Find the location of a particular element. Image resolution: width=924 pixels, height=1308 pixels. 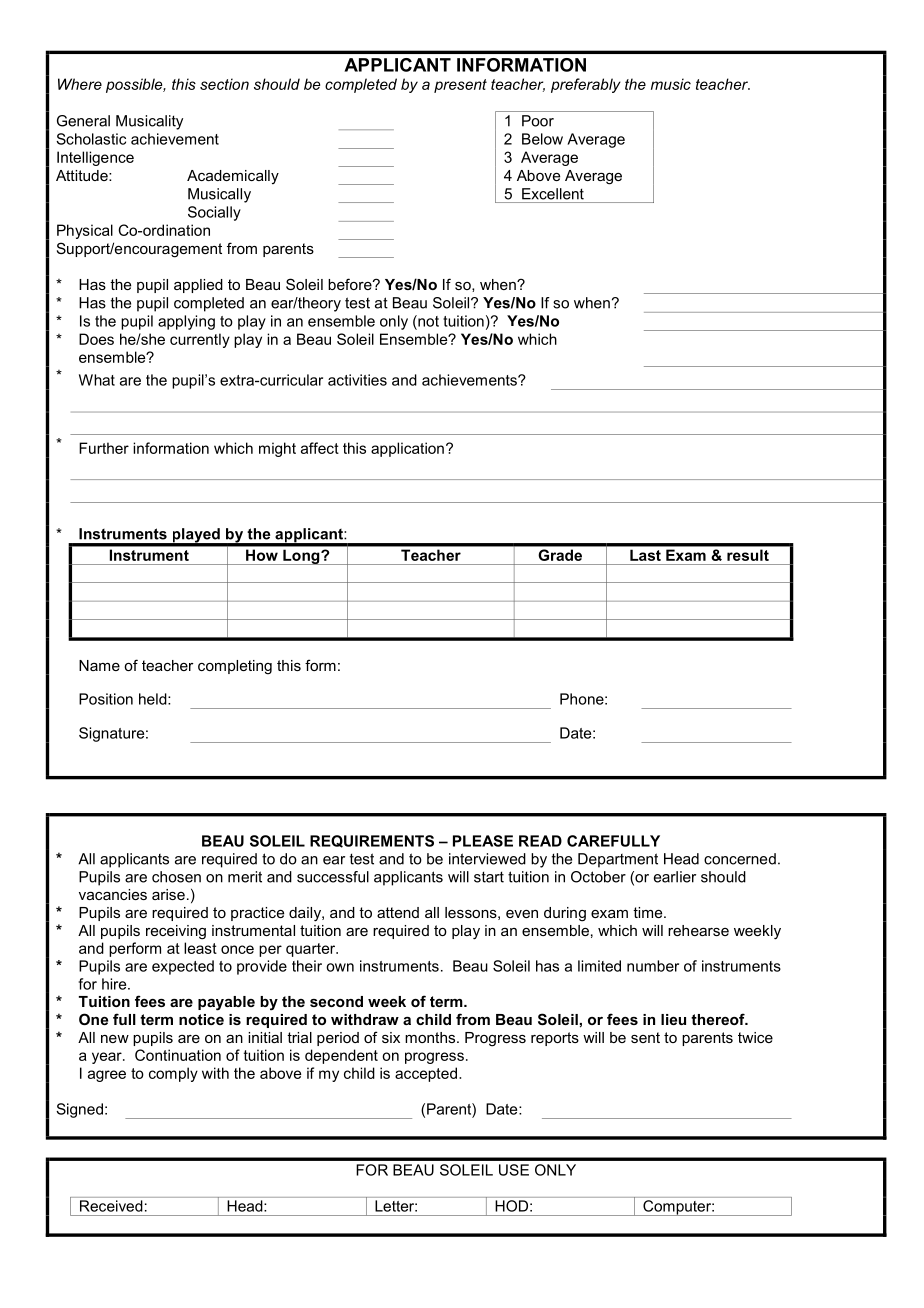

Poor is located at coordinates (538, 121).
